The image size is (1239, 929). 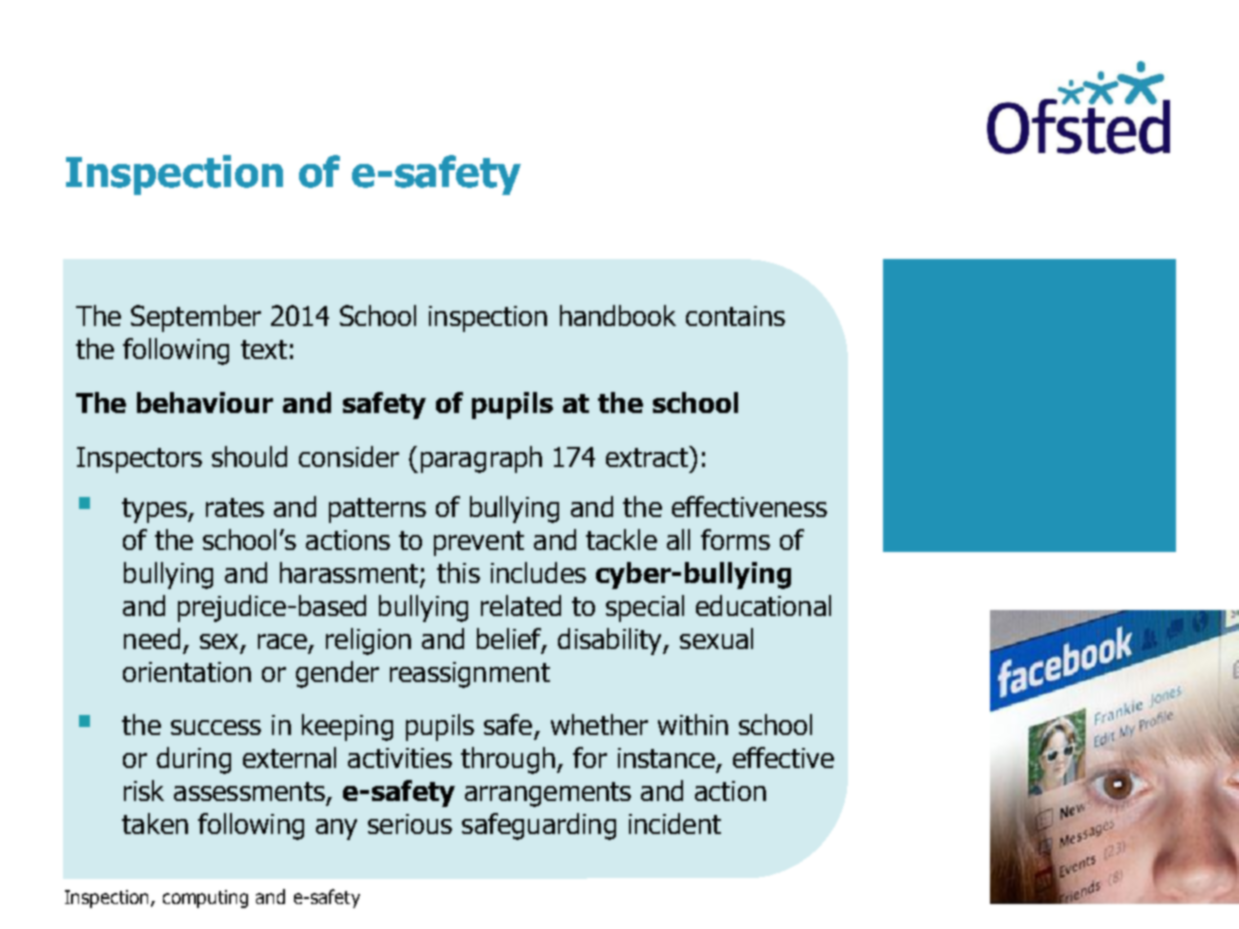 I want to click on incident, so click(x=675, y=823).
